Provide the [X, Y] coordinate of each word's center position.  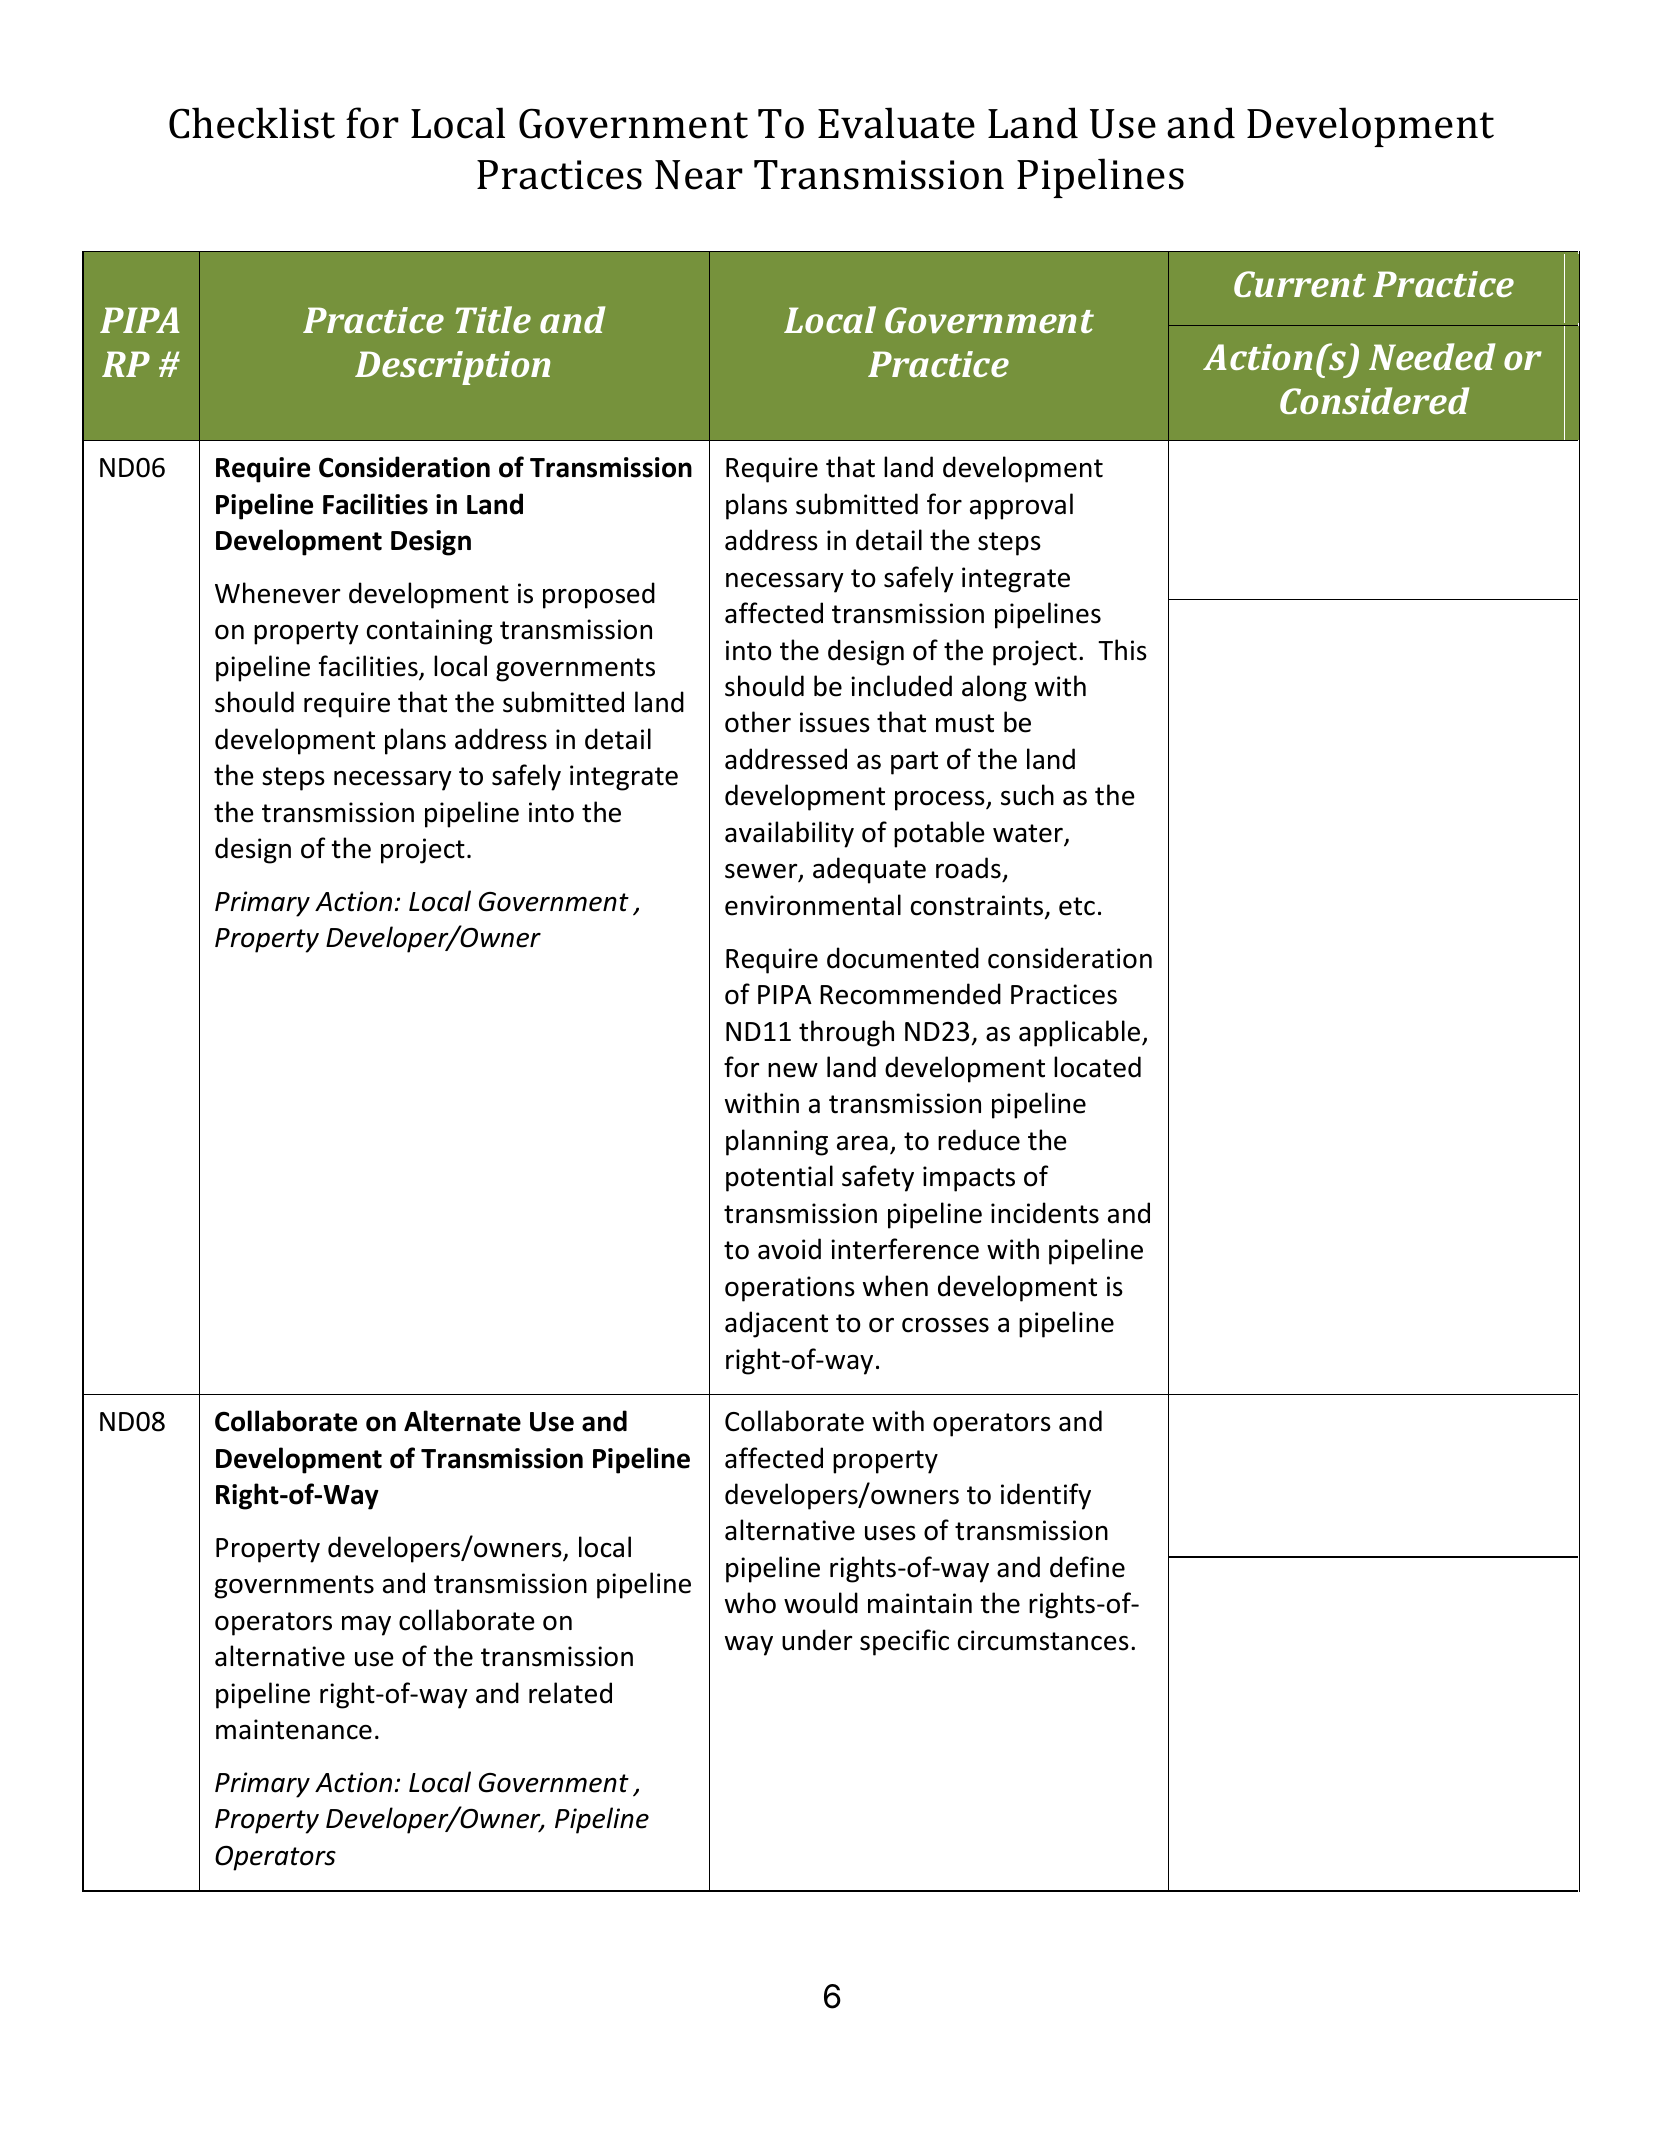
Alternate [462, 1421]
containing [429, 632]
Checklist [252, 123]
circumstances [1043, 1640]
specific [904, 1642]
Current [1300, 284]
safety [878, 1178]
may [366, 1626]
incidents [1045, 1213]
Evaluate [896, 123]
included [901, 686]
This [1122, 650]
